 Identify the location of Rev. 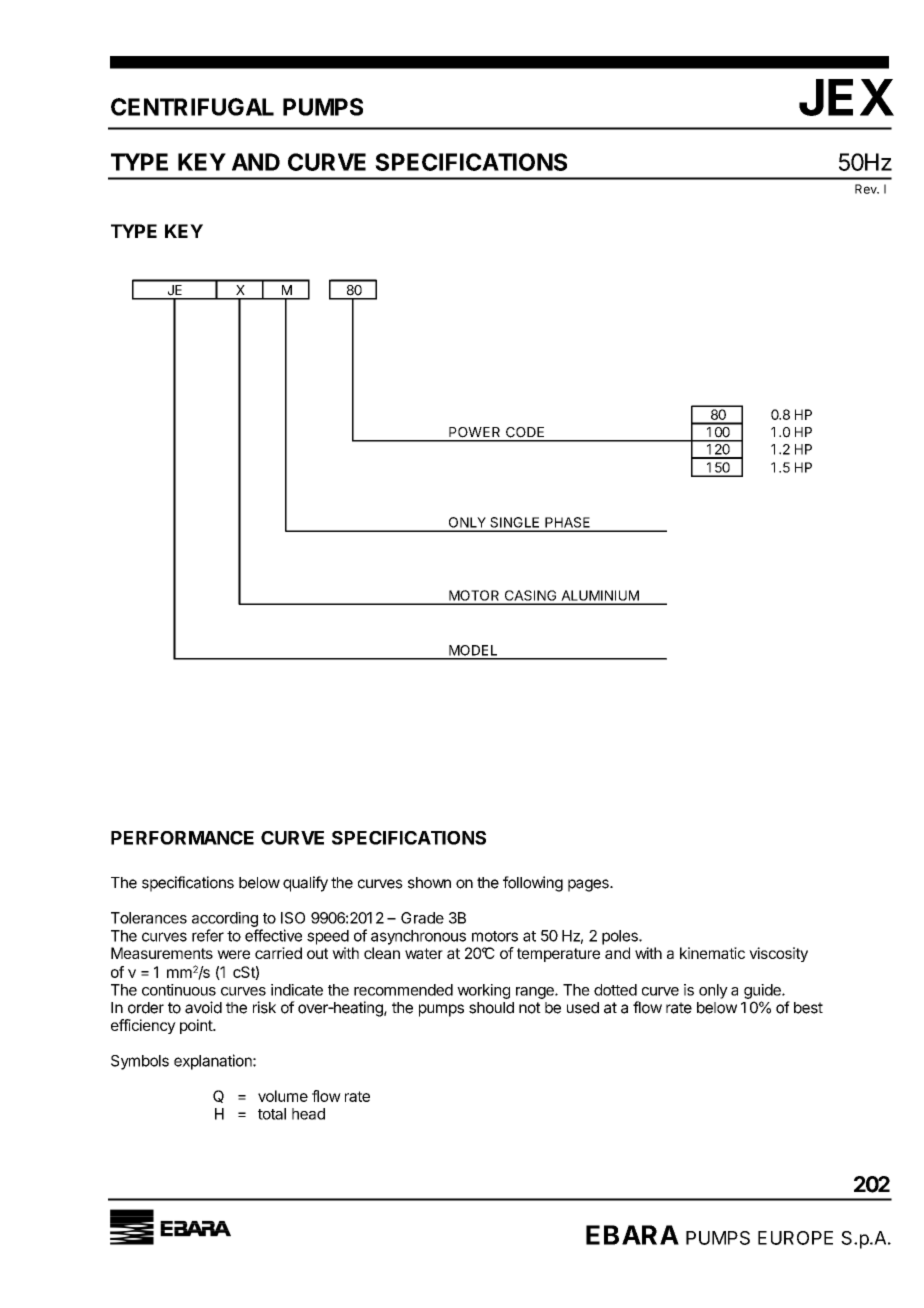
(867, 189).
